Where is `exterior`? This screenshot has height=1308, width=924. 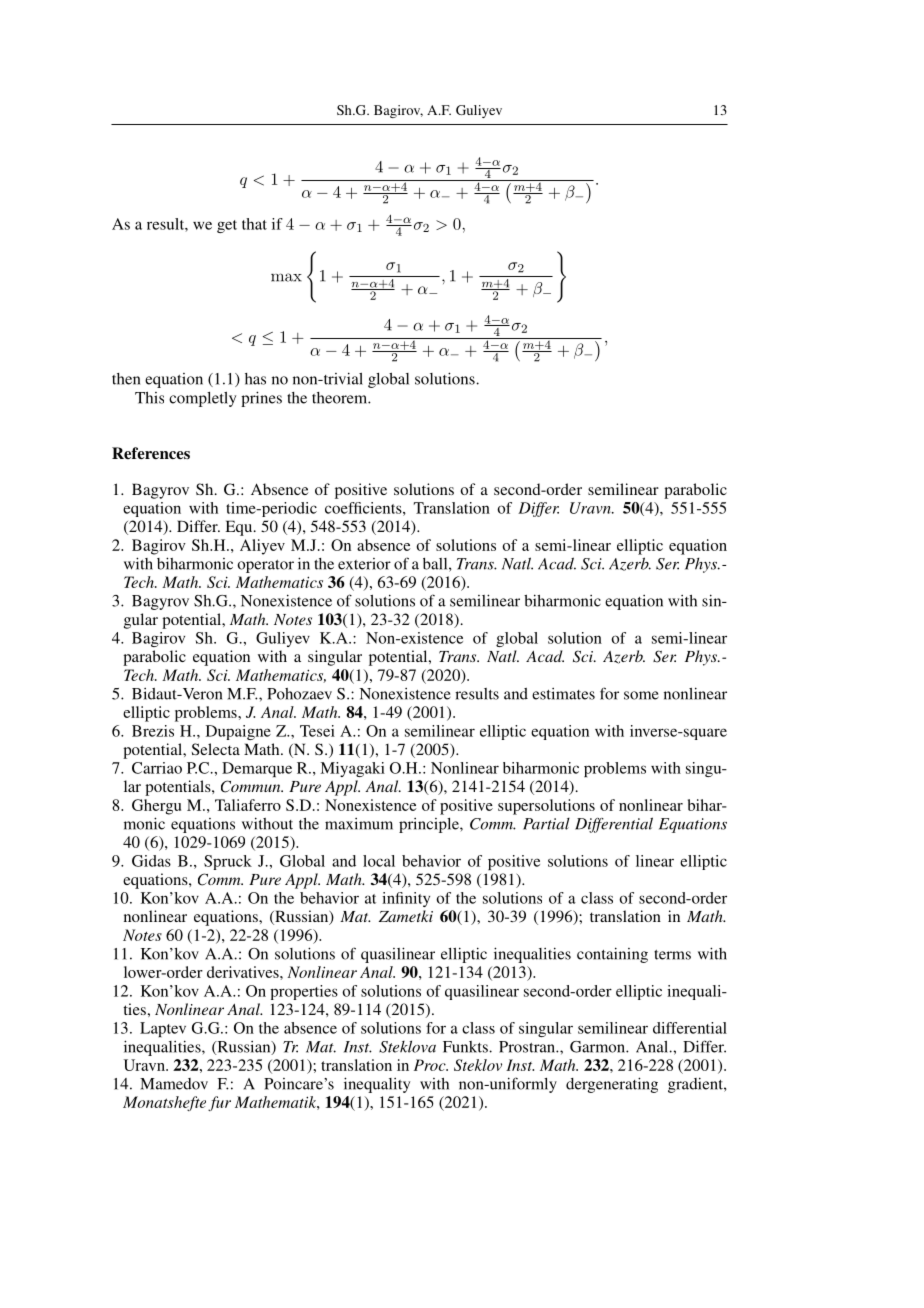
exterior is located at coordinates (364, 564).
